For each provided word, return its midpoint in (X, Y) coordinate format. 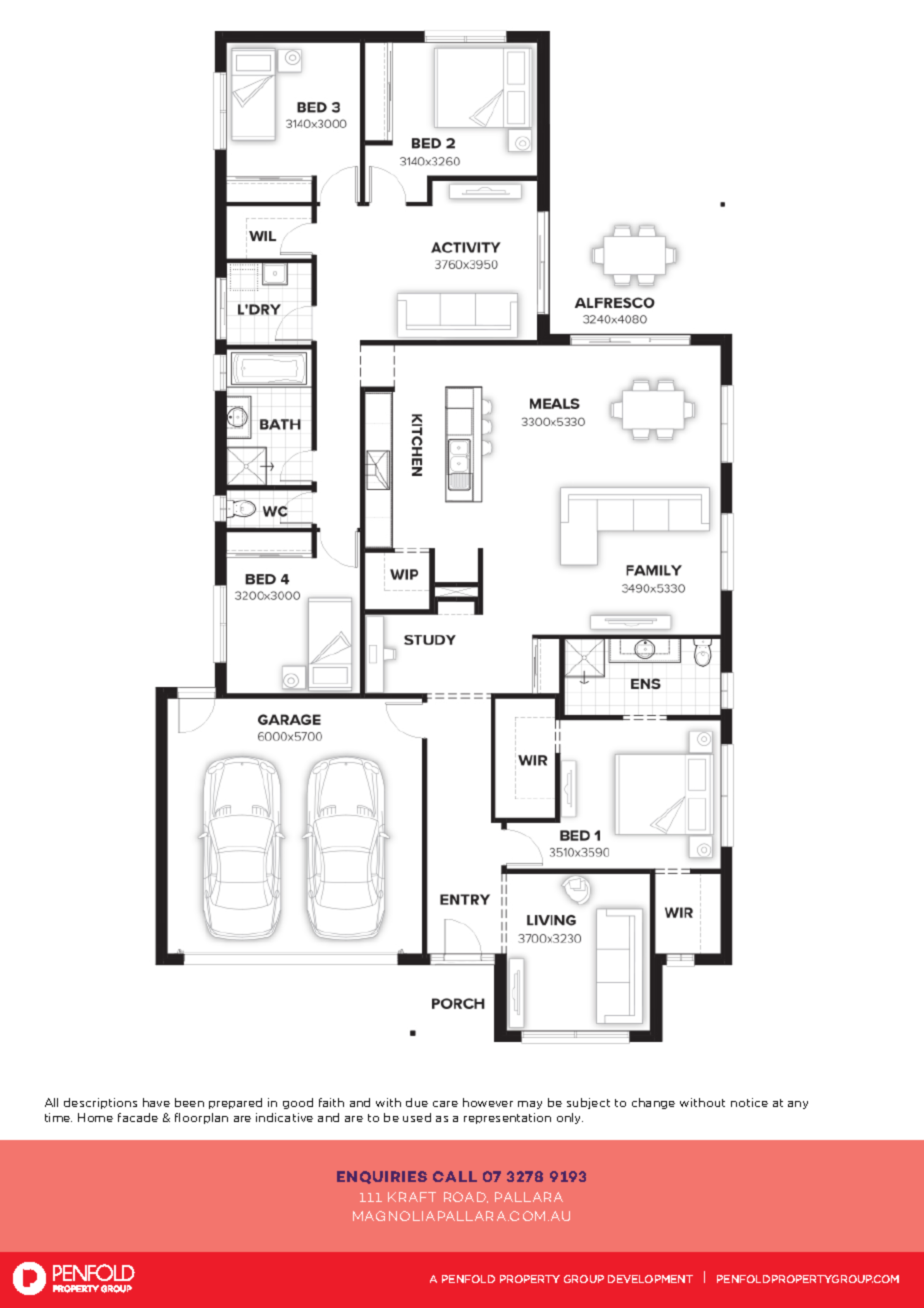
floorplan (201, 1118)
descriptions (100, 1103)
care (445, 1104)
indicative (284, 1117)
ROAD (466, 1197)
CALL (455, 1176)
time (58, 1117)
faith (331, 1102)
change (653, 1103)
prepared (235, 1103)
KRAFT (412, 1197)
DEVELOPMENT (650, 1279)
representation (507, 1118)
